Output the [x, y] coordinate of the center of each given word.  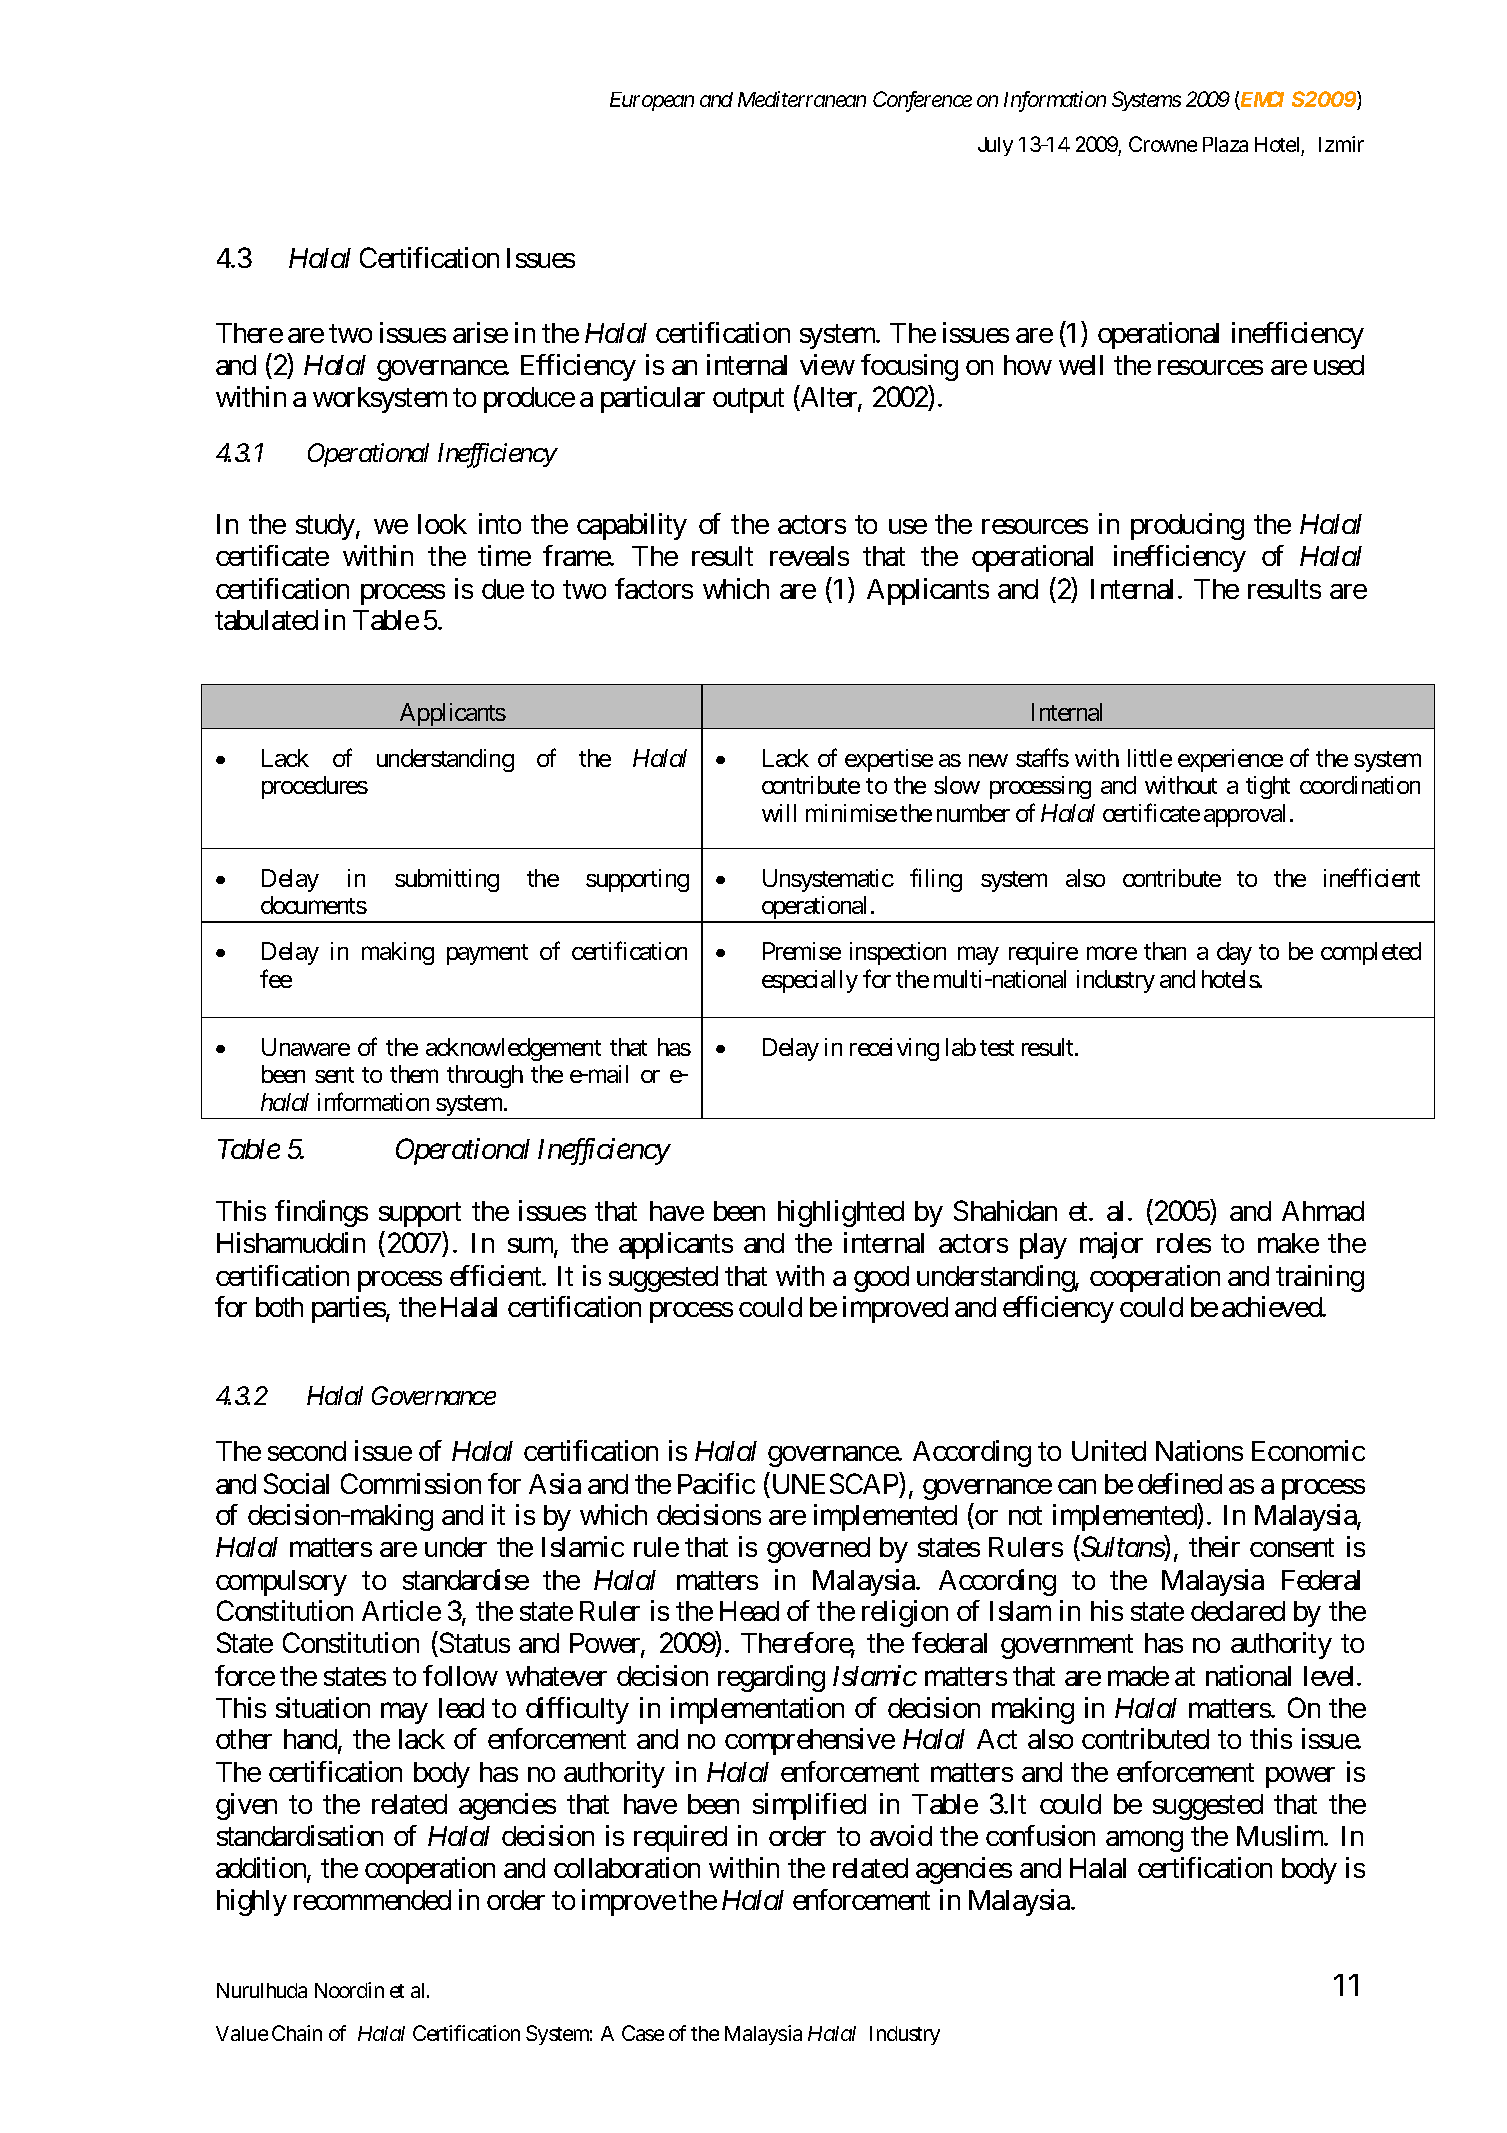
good [881, 1279]
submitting [447, 880]
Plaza [1225, 144]
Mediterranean [802, 99]
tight [1268, 787]
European [652, 101]
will [779, 813]
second [307, 1451]
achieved [1272, 1306]
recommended [372, 1900]
